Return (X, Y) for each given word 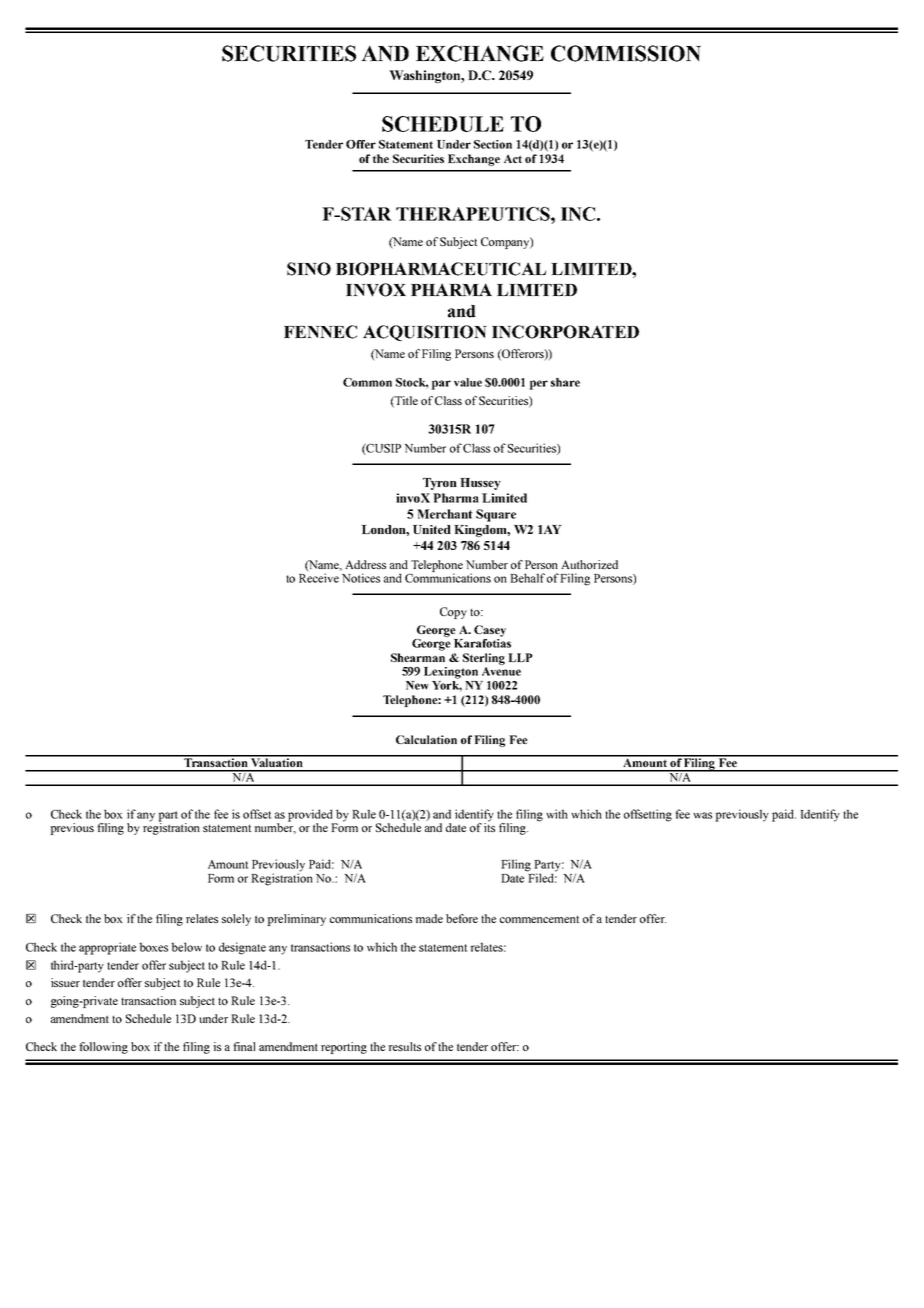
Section (493, 144)
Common (367, 382)
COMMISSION (626, 53)
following (103, 1048)
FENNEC (320, 332)
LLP (520, 657)
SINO (309, 269)
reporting (344, 1048)
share (565, 382)
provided (311, 816)
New (417, 685)
